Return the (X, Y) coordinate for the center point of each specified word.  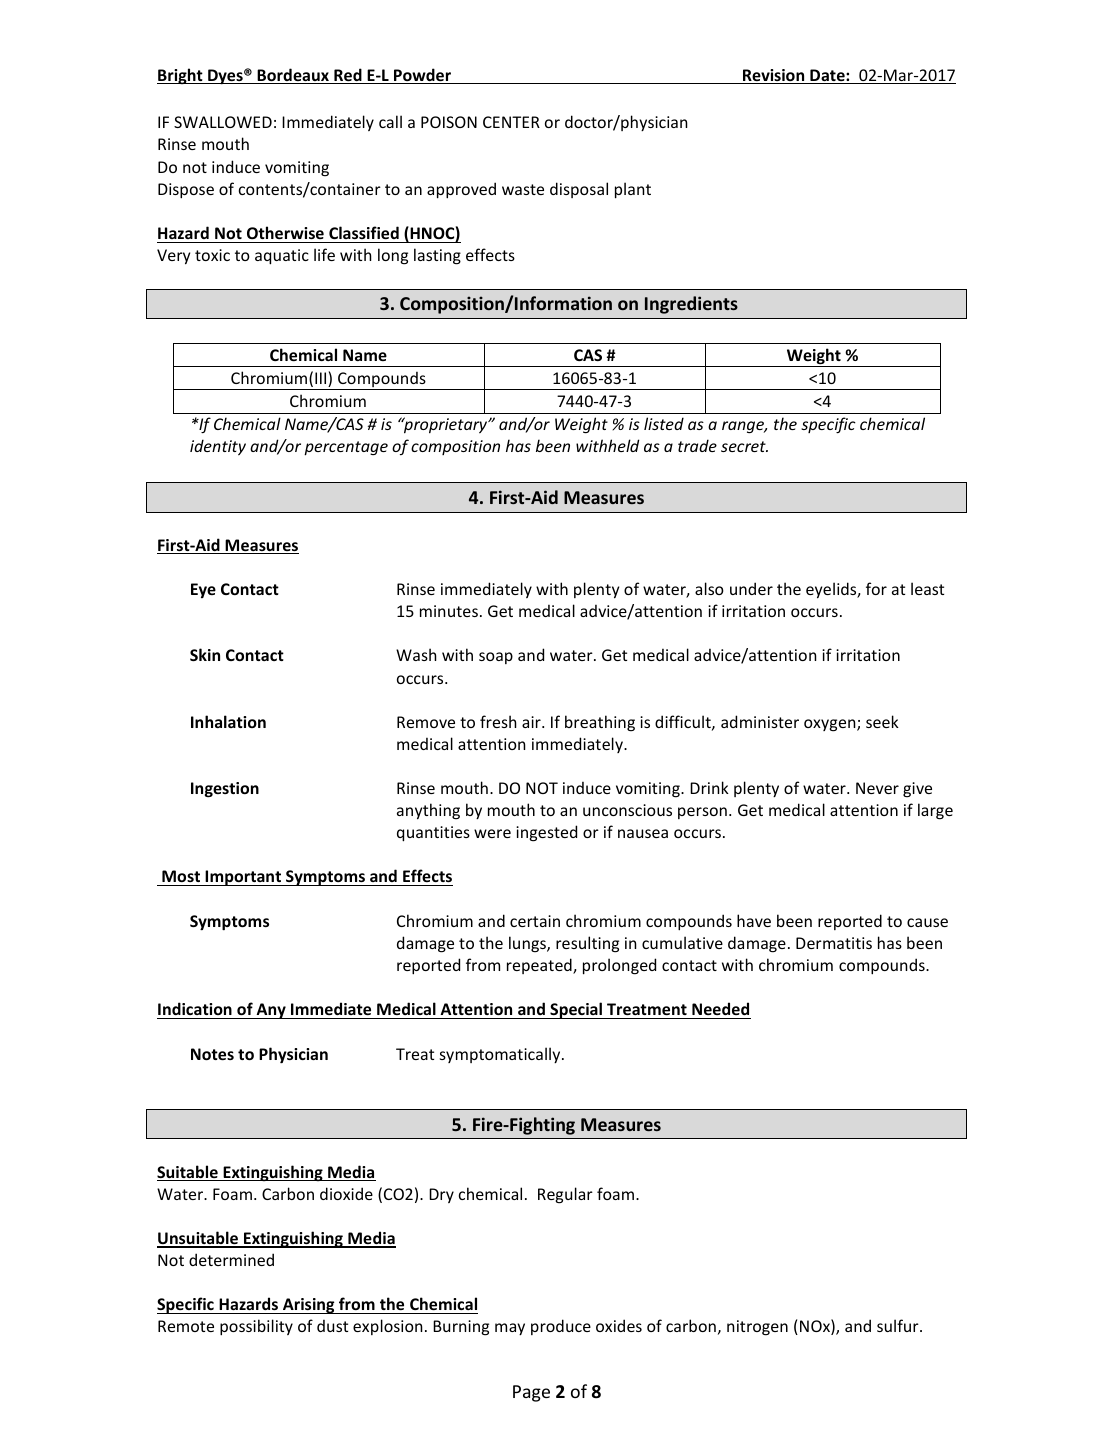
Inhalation (228, 721)
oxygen (831, 725)
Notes (212, 1054)
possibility (256, 1327)
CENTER (511, 122)
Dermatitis (834, 943)
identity (218, 447)
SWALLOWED (223, 122)
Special (576, 1010)
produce (561, 1327)
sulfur (899, 1325)
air (532, 722)
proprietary (446, 425)
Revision (774, 76)
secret (744, 446)
